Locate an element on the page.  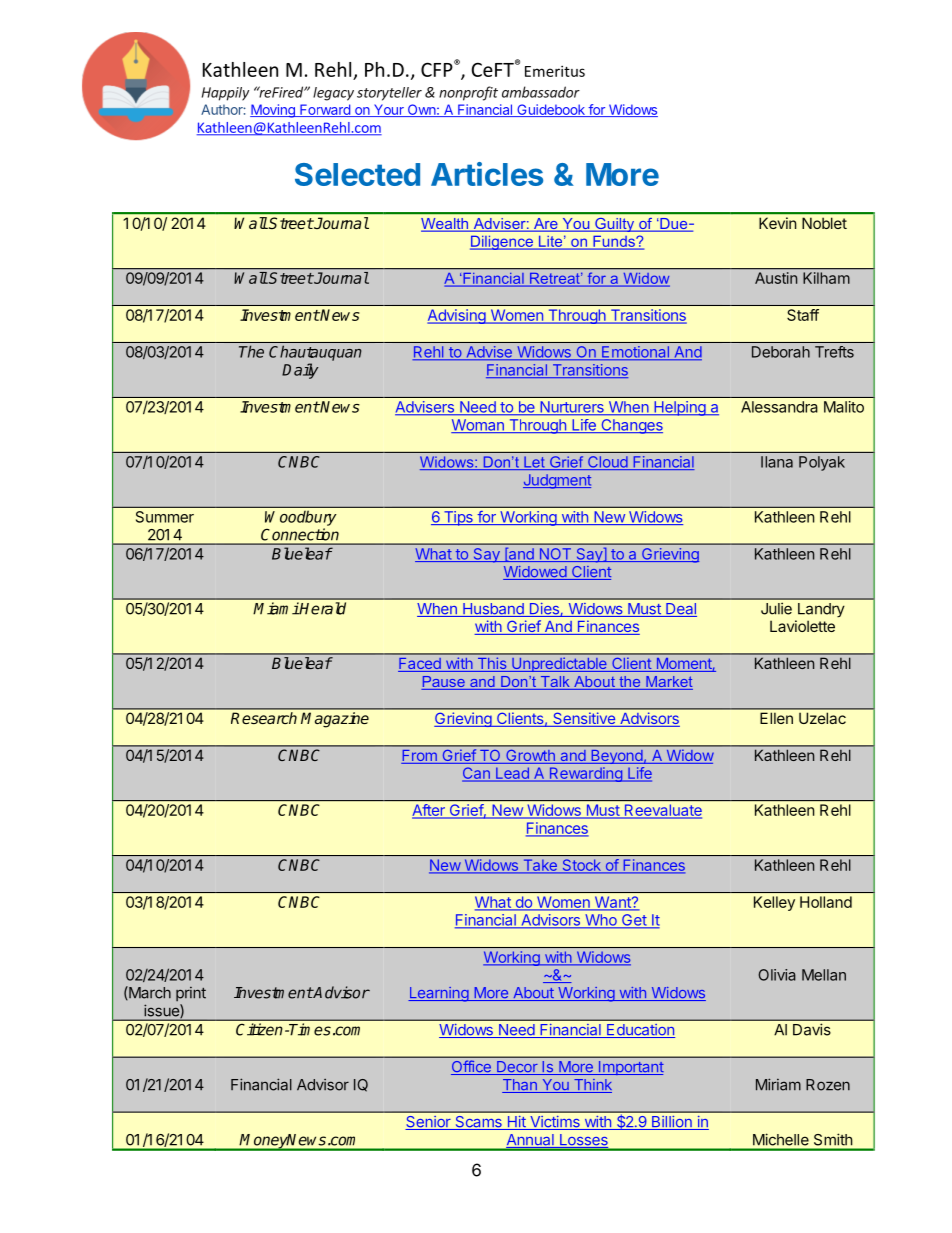
Julie is located at coordinates (776, 608).
